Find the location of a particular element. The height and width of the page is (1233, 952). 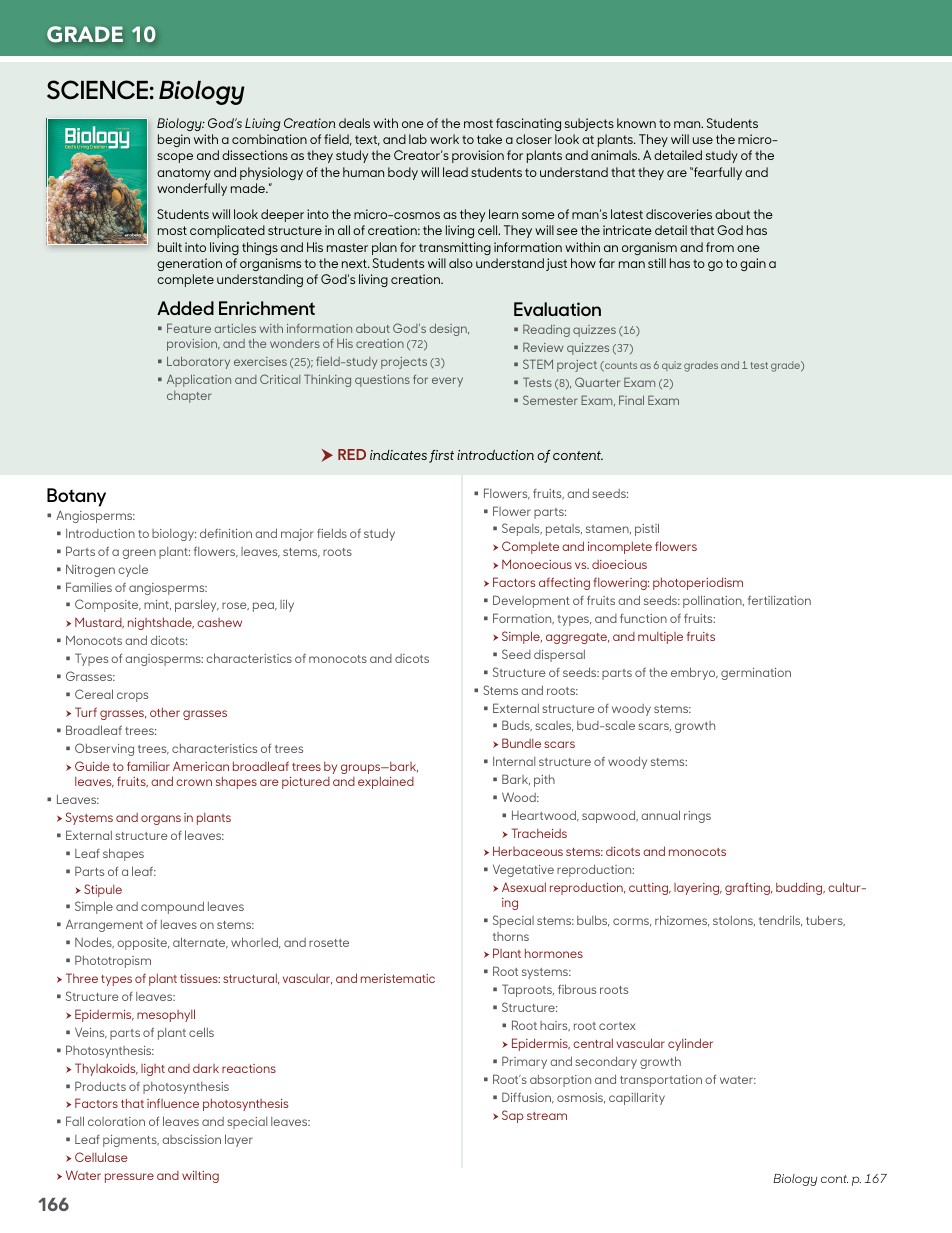

first is located at coordinates (441, 456).
